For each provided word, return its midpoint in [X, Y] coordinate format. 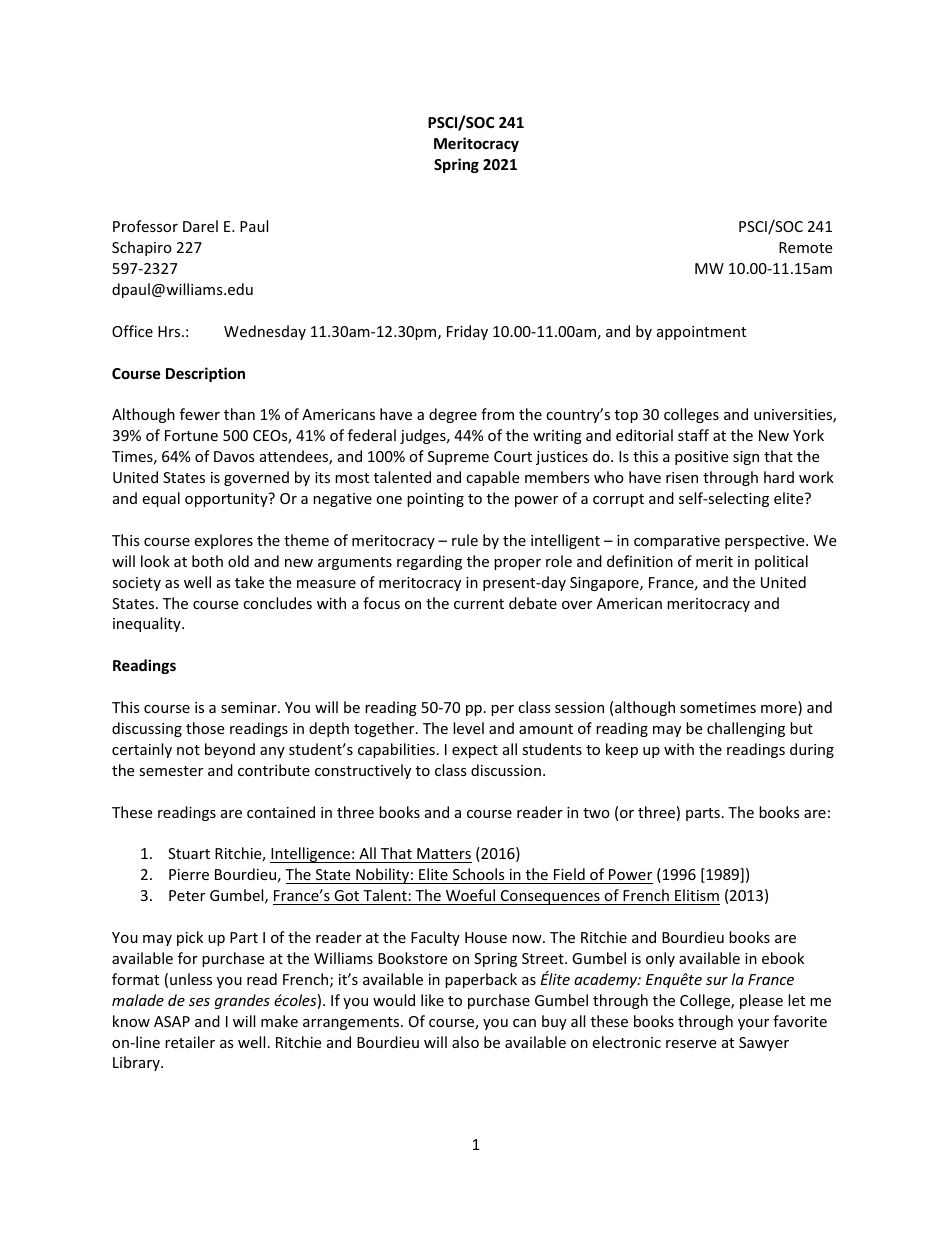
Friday [467, 332]
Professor [145, 226]
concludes [277, 603]
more [780, 710]
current [479, 604]
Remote [805, 247]
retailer [190, 1042]
